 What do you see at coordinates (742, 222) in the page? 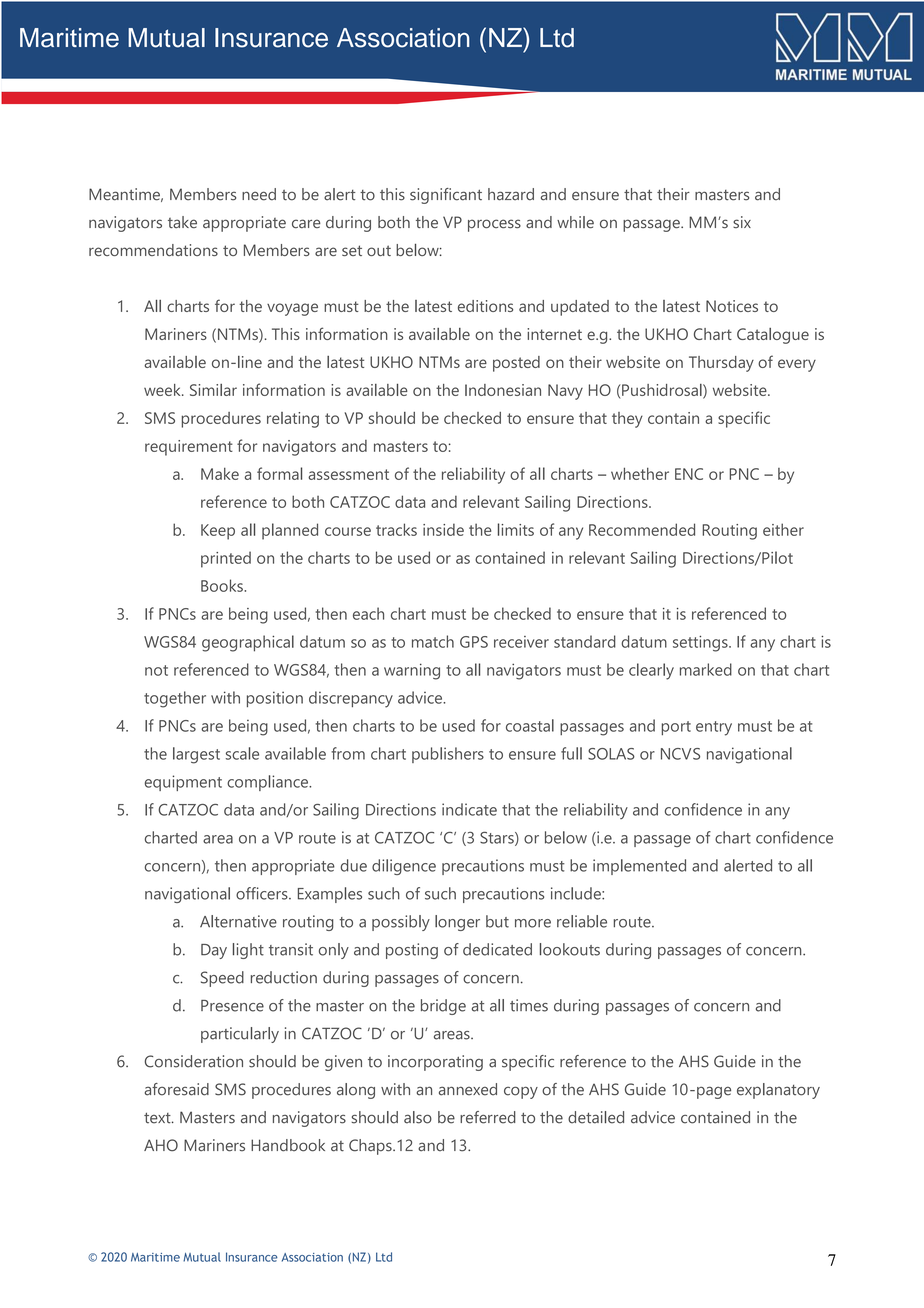
I see `six` at bounding box center [742, 222].
